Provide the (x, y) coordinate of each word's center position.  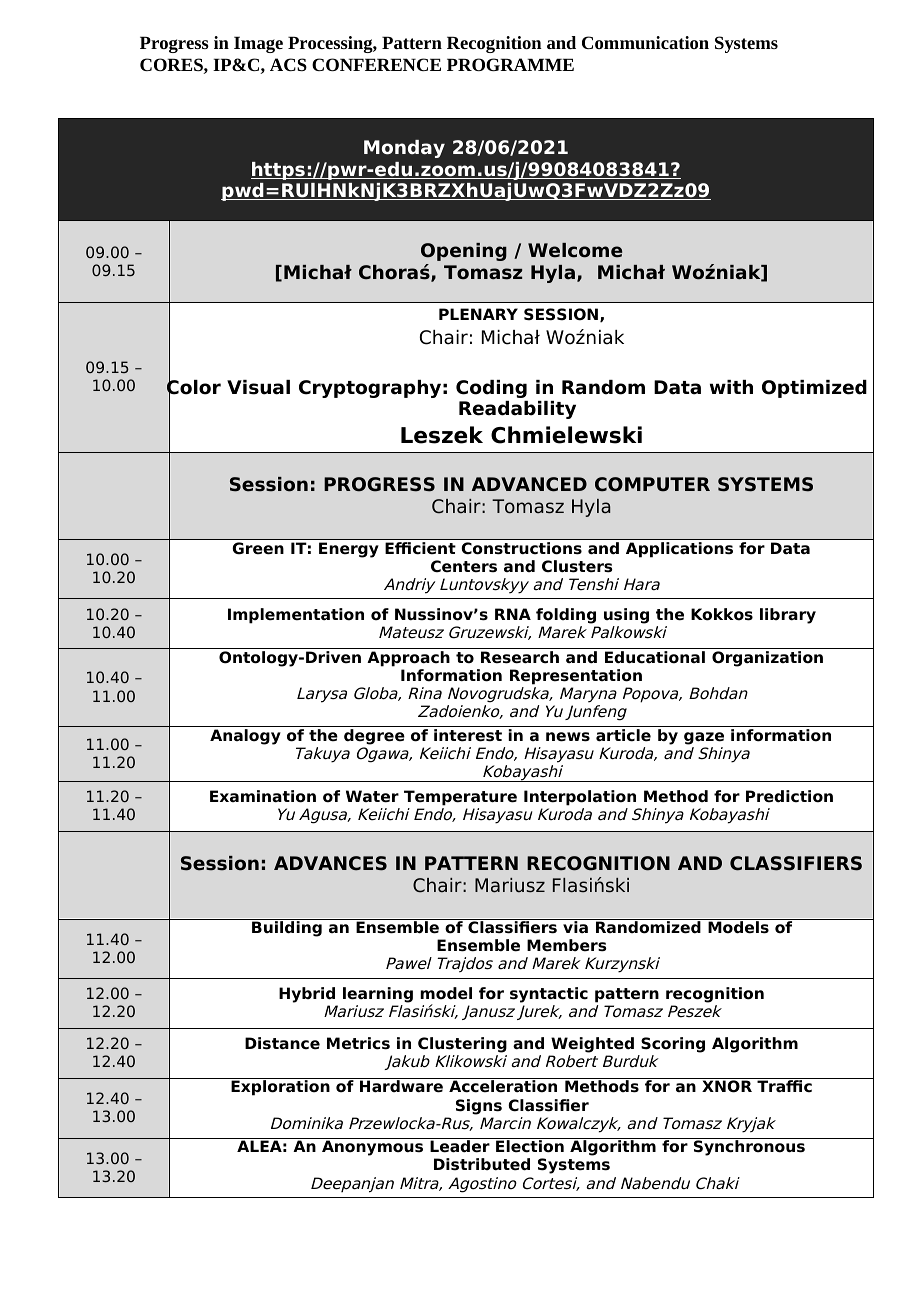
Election (530, 1146)
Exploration (280, 1088)
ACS (288, 64)
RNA (513, 614)
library (788, 616)
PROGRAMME (510, 64)
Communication (645, 43)
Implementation (296, 616)
